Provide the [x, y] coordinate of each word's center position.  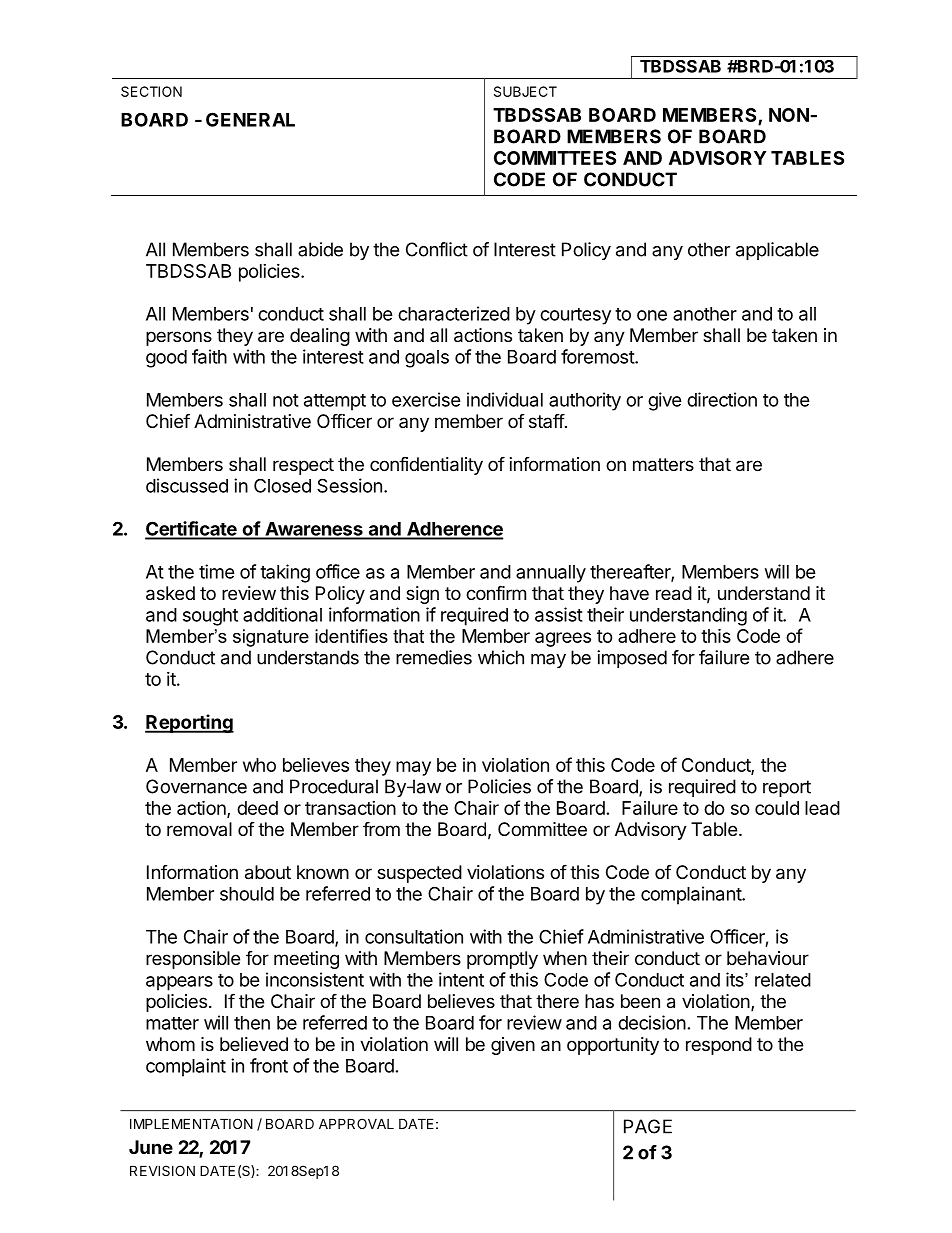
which [501, 657]
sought [210, 617]
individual [505, 399]
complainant [692, 895]
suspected [419, 874]
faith [209, 356]
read [674, 593]
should [247, 894]
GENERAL [250, 119]
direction [722, 399]
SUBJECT [525, 91]
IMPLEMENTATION [191, 1123]
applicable [777, 251]
